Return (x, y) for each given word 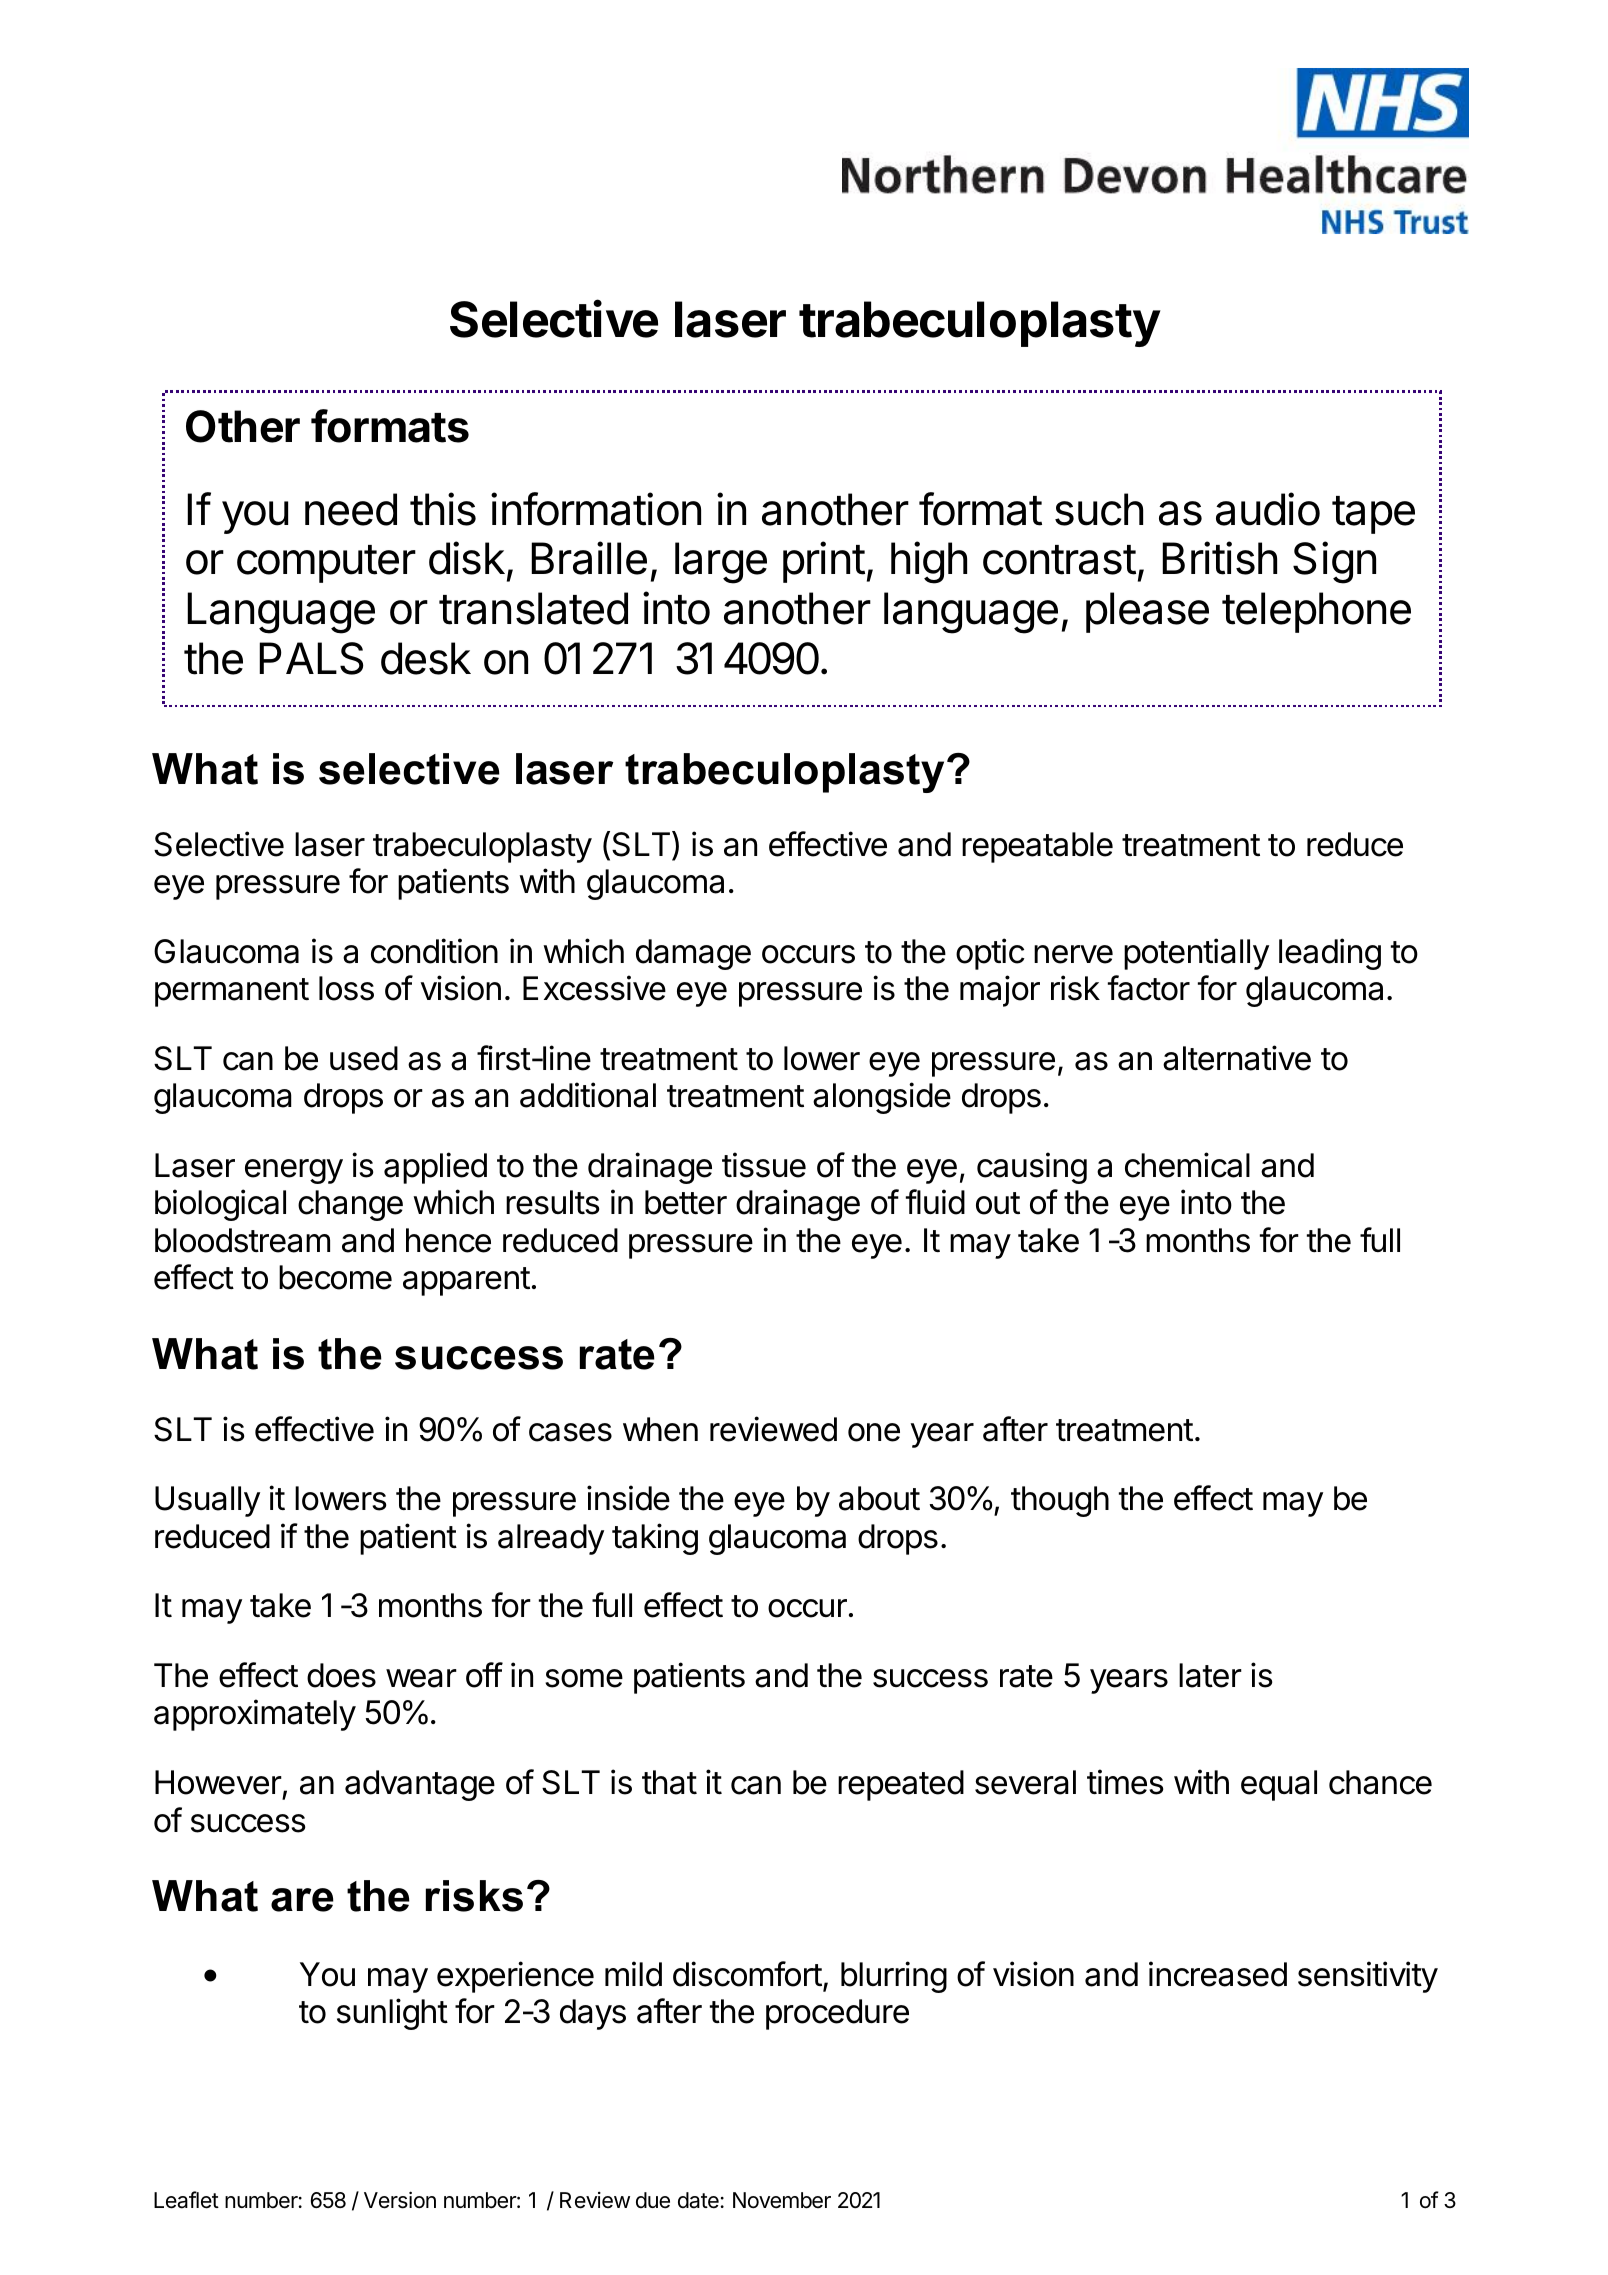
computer (326, 564)
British (1219, 558)
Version (400, 2200)
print (824, 562)
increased (1218, 1974)
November (782, 2200)
